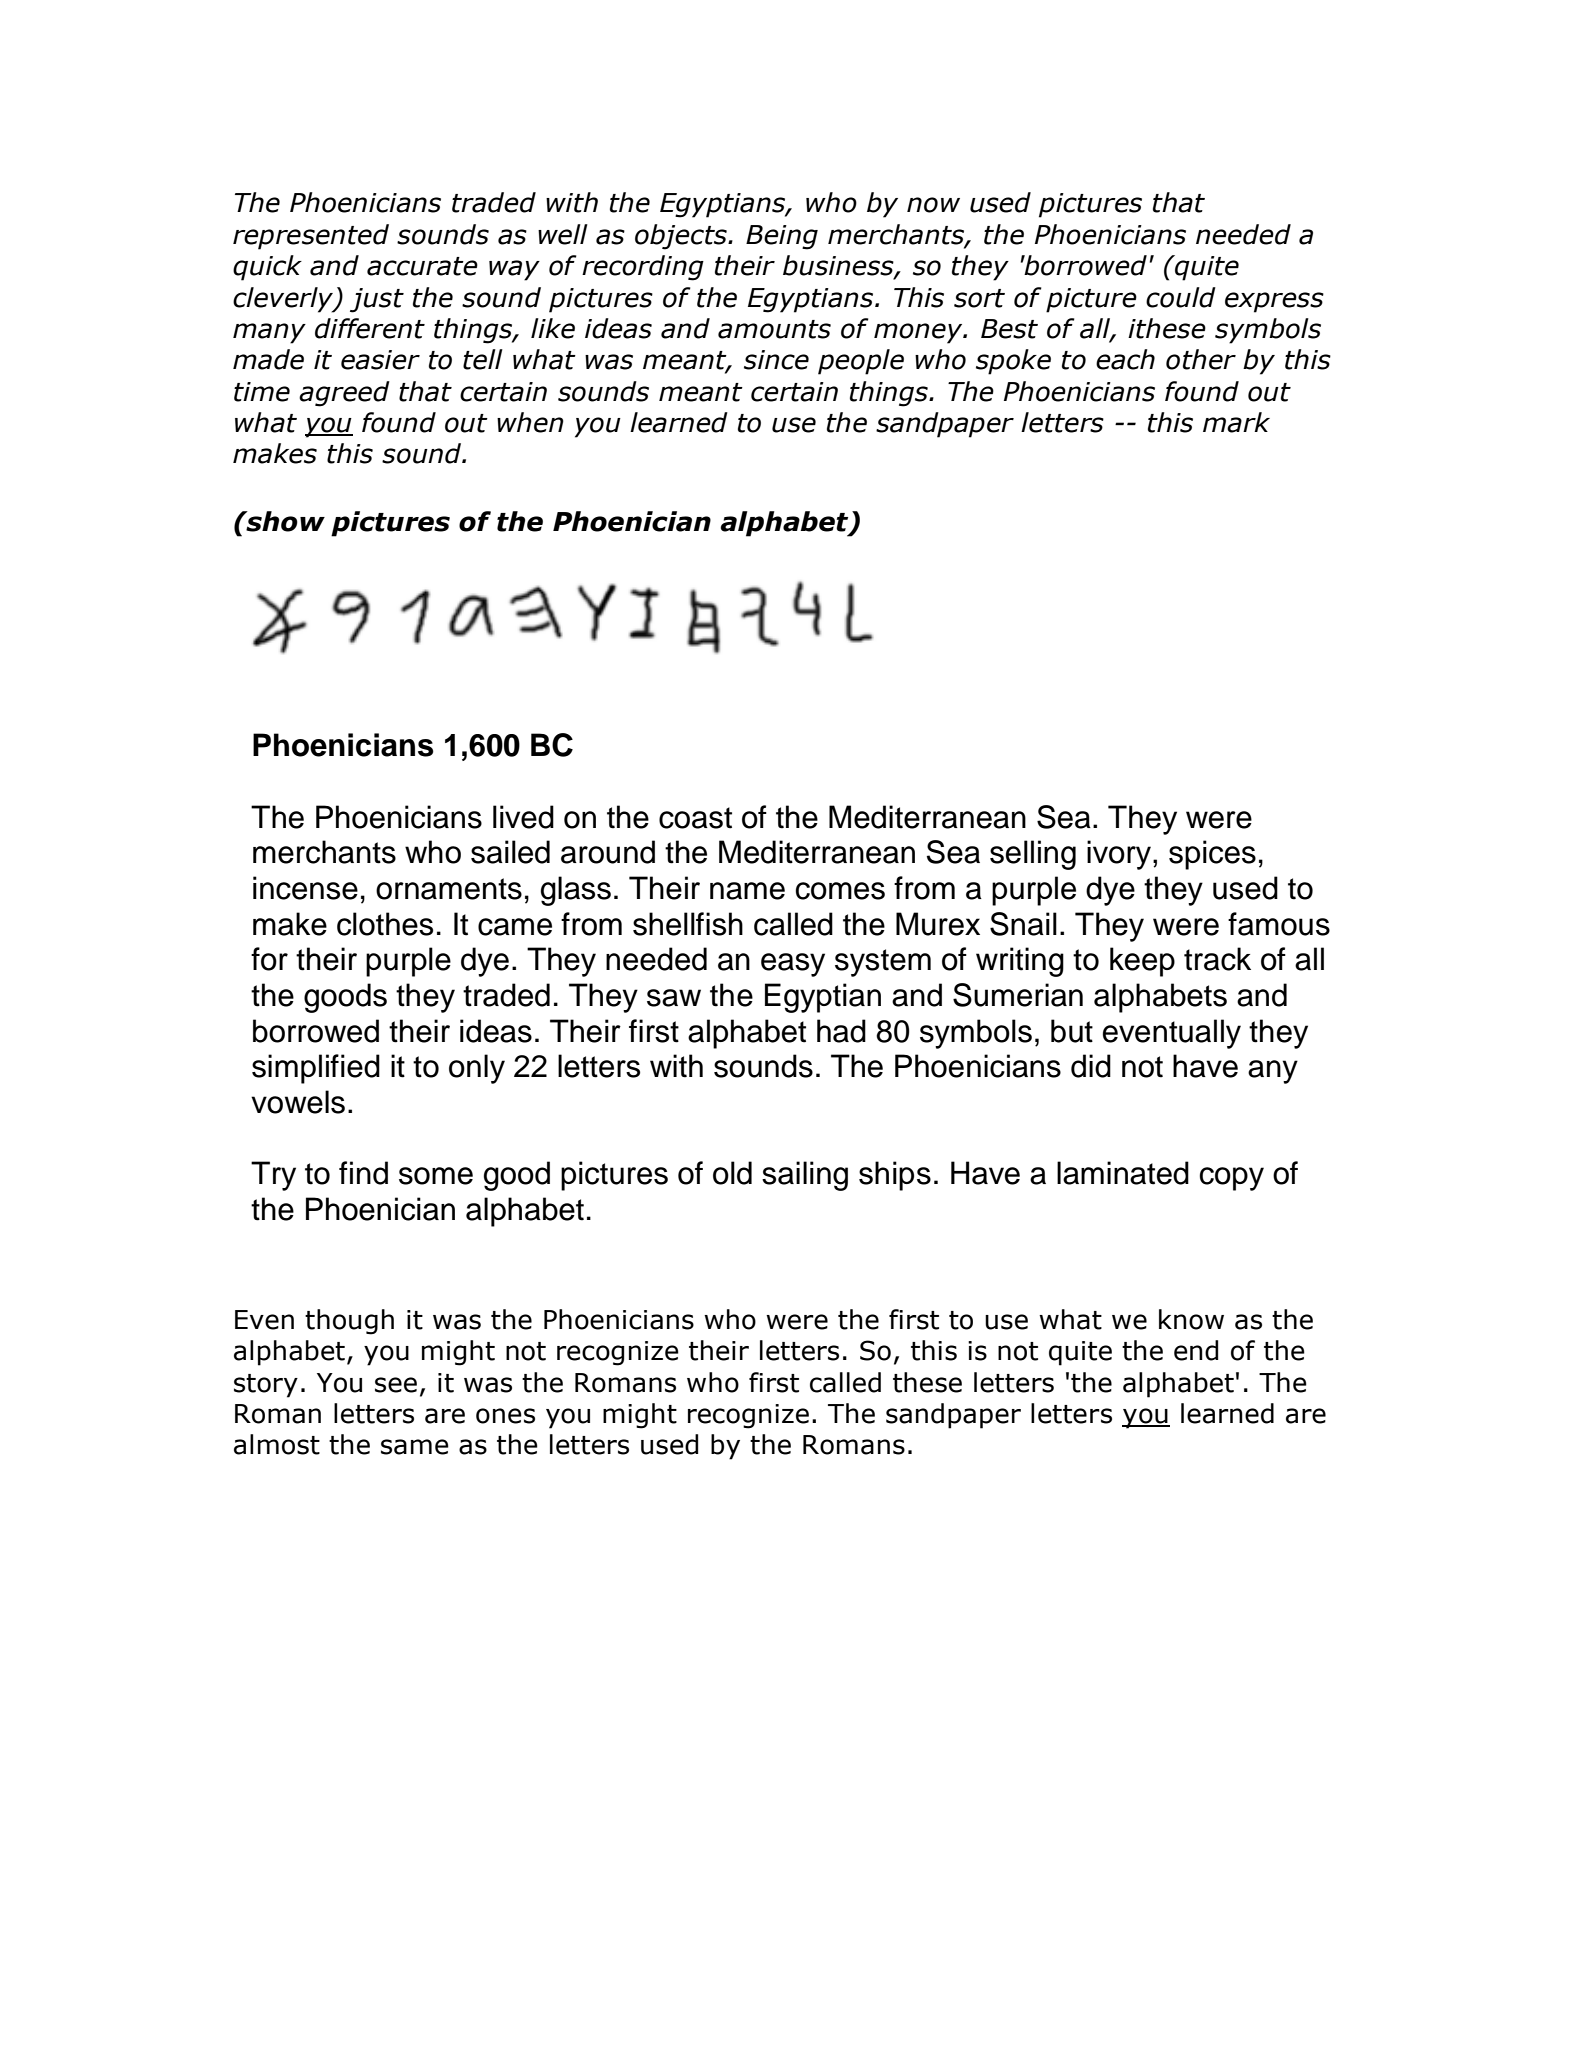 This page has width=1583, height=2048. I want to click on accurate, so click(422, 266).
